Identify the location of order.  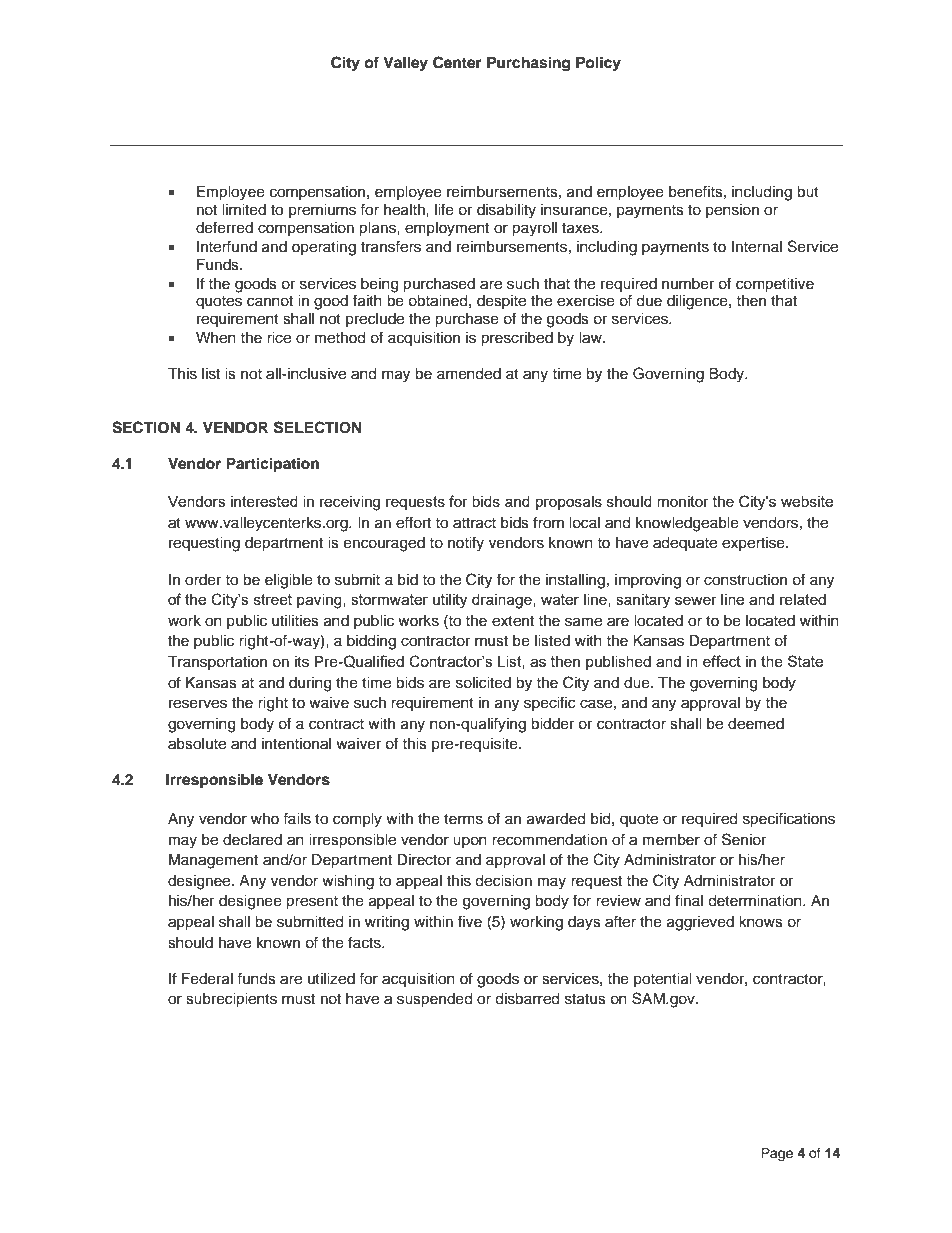
(203, 580).
